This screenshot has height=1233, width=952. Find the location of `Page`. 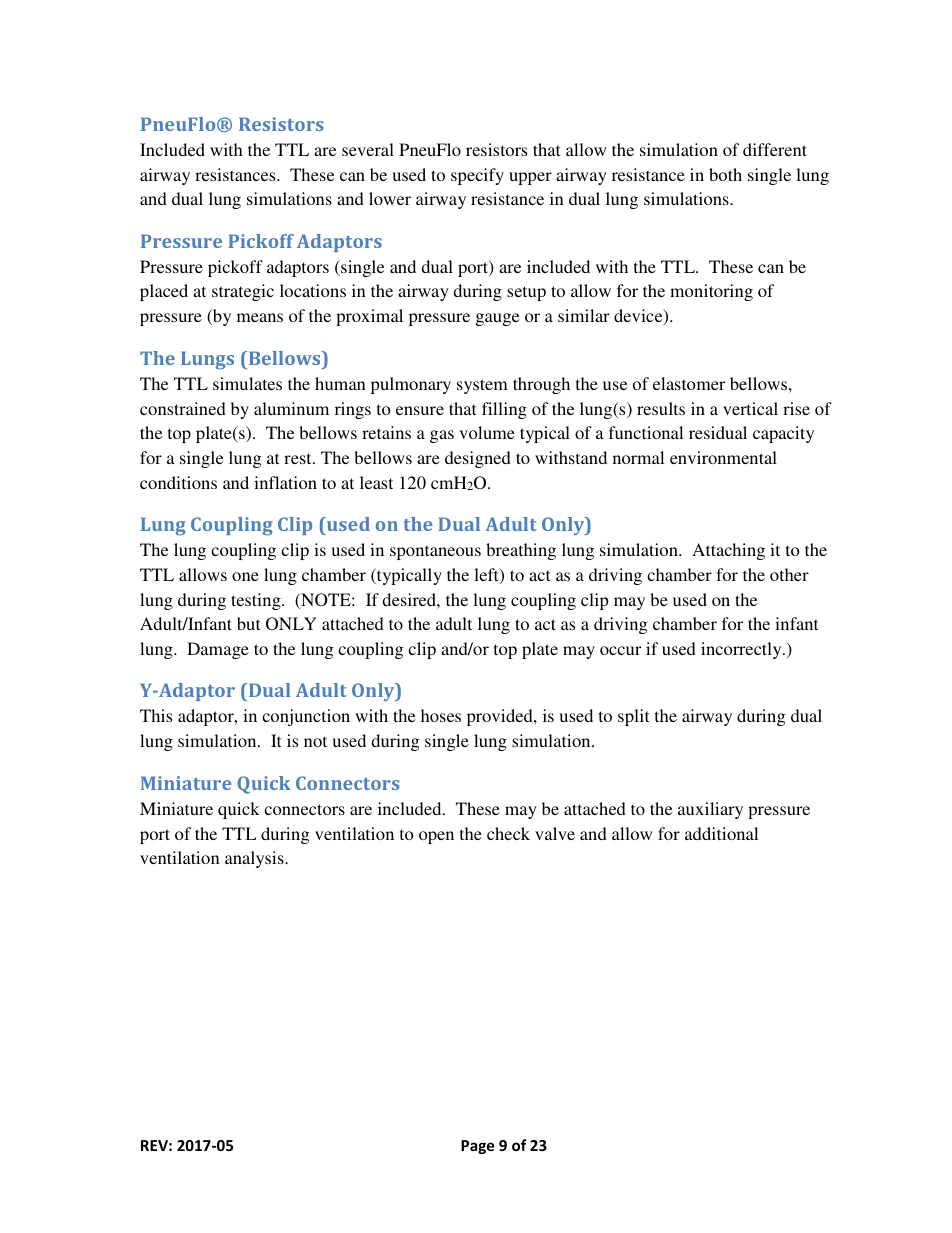

Page is located at coordinates (477, 1147).
